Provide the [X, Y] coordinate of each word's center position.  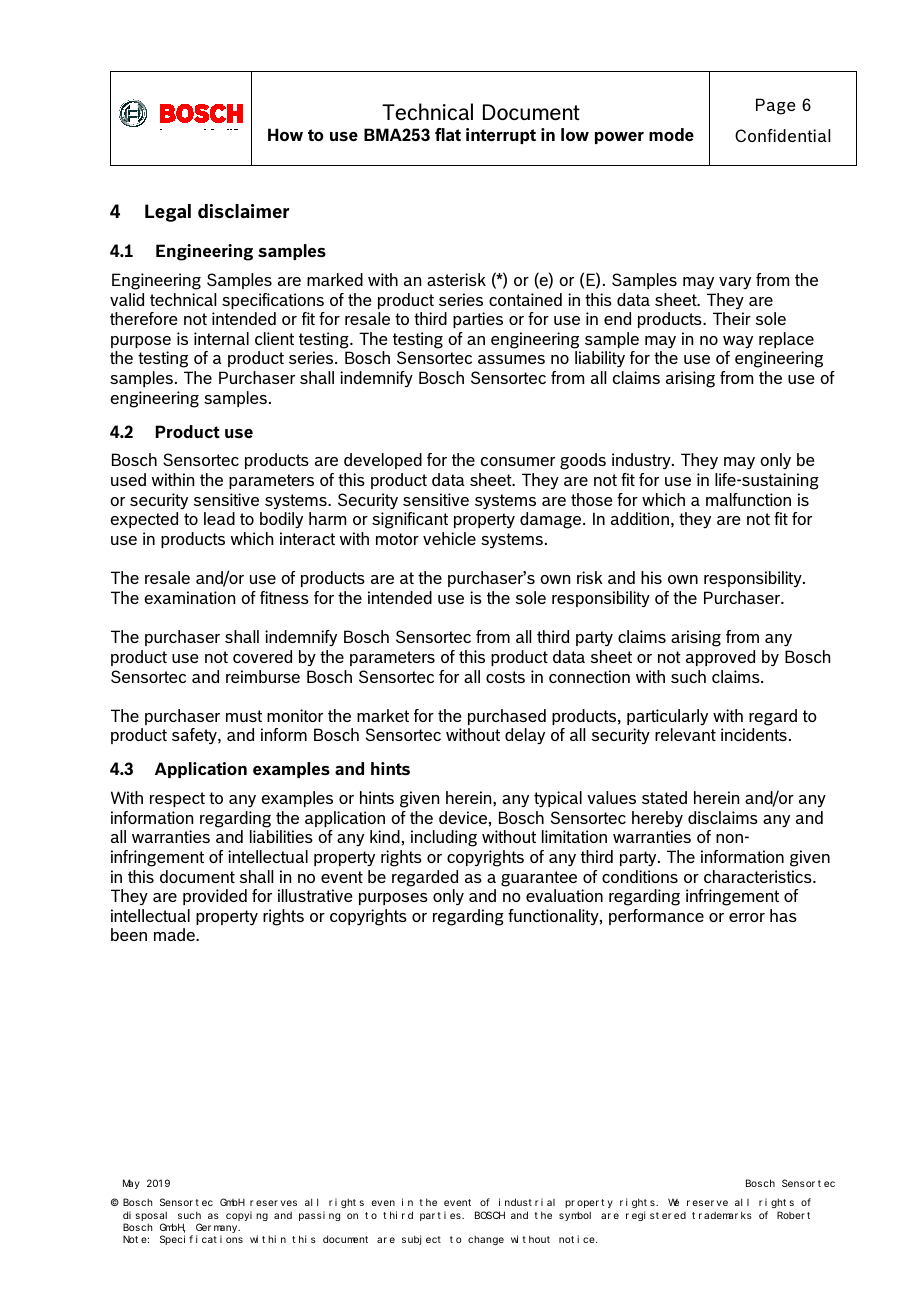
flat [448, 134]
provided [215, 897]
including [444, 838]
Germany [218, 1229]
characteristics [759, 876]
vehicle [449, 538]
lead [219, 518]
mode [671, 134]
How [285, 134]
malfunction [748, 499]
